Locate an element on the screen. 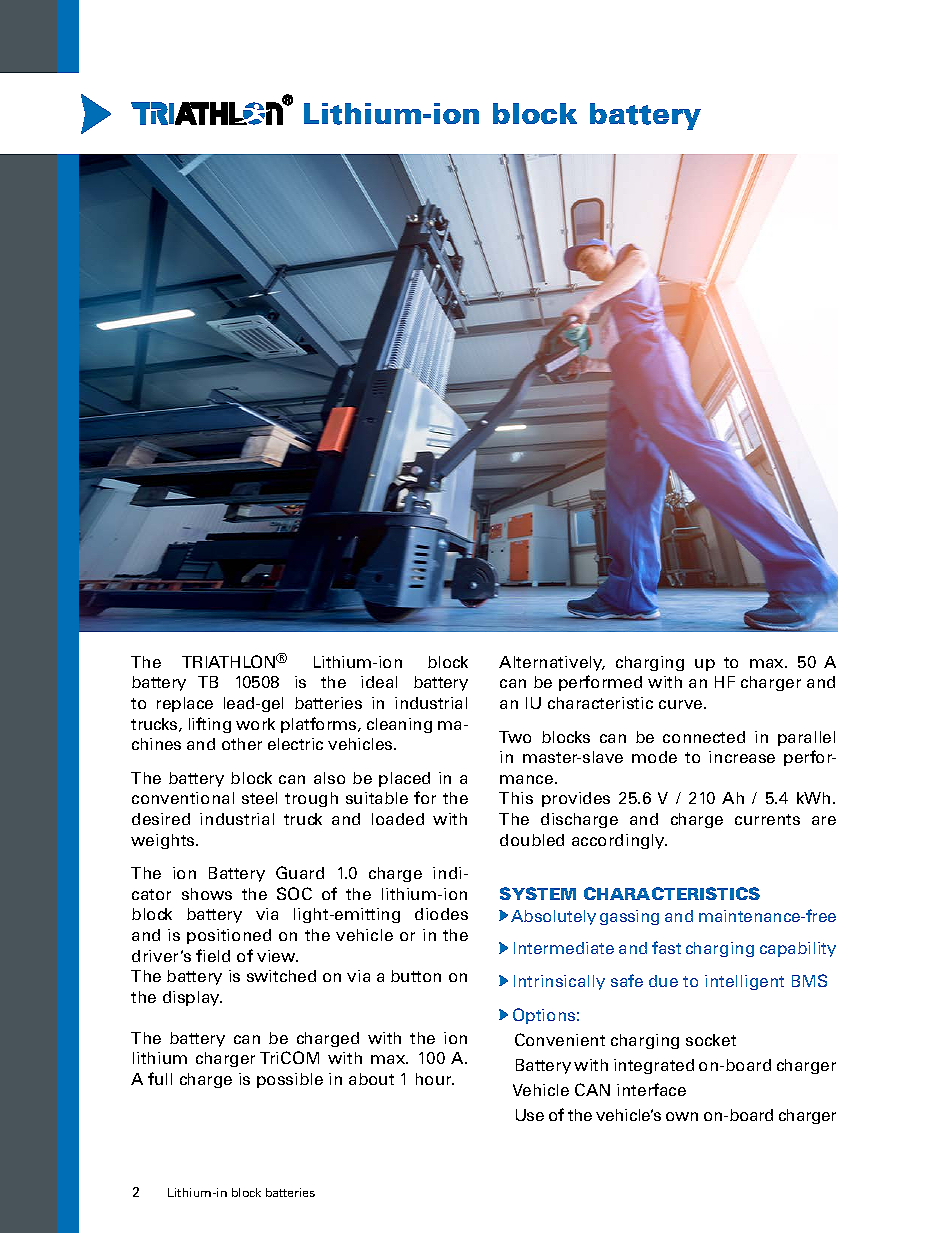 This screenshot has height=1233, width=952. Guard is located at coordinates (300, 872).
